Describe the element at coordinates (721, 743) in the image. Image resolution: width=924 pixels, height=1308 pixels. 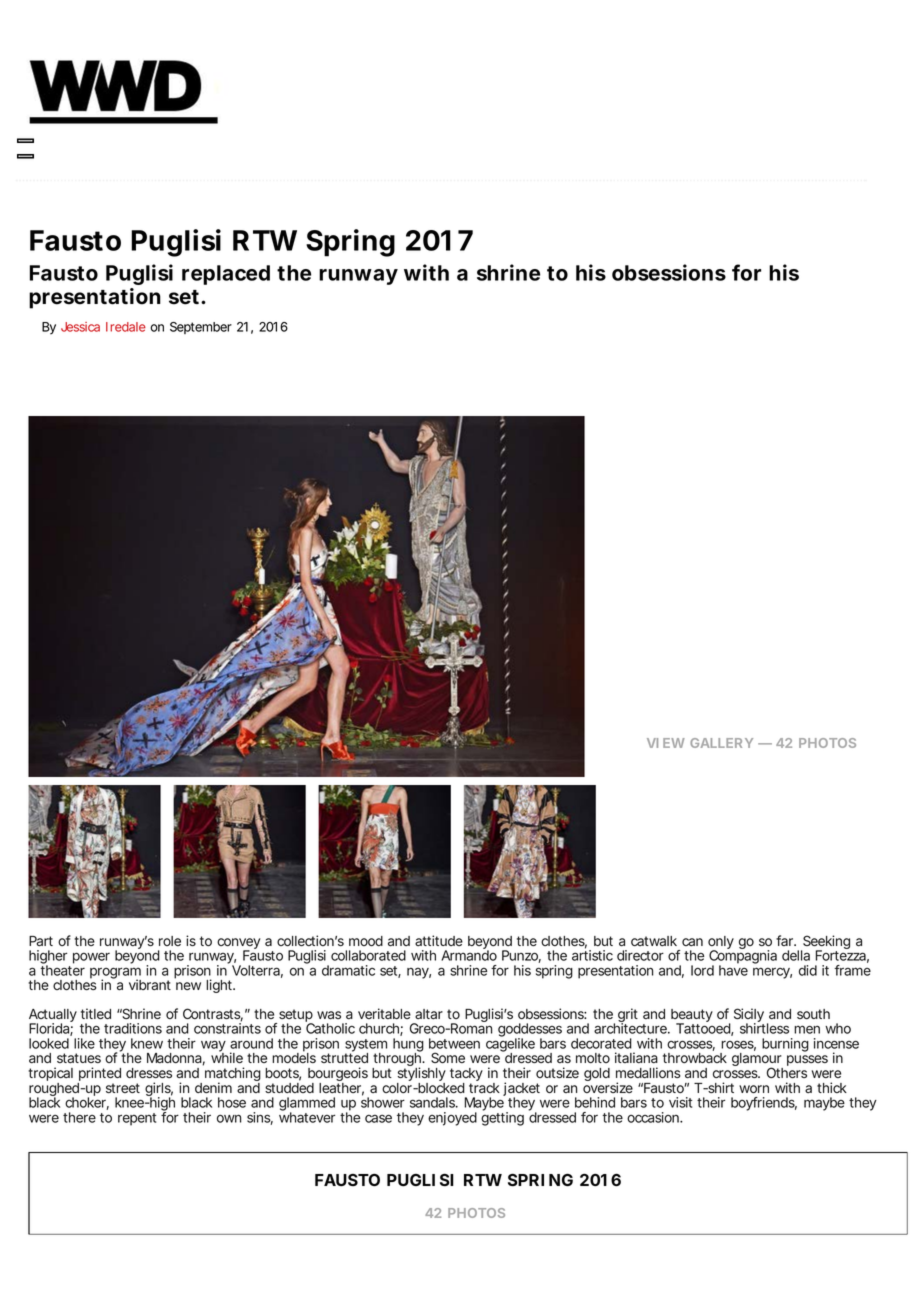
I see `GALLERY` at that location.
